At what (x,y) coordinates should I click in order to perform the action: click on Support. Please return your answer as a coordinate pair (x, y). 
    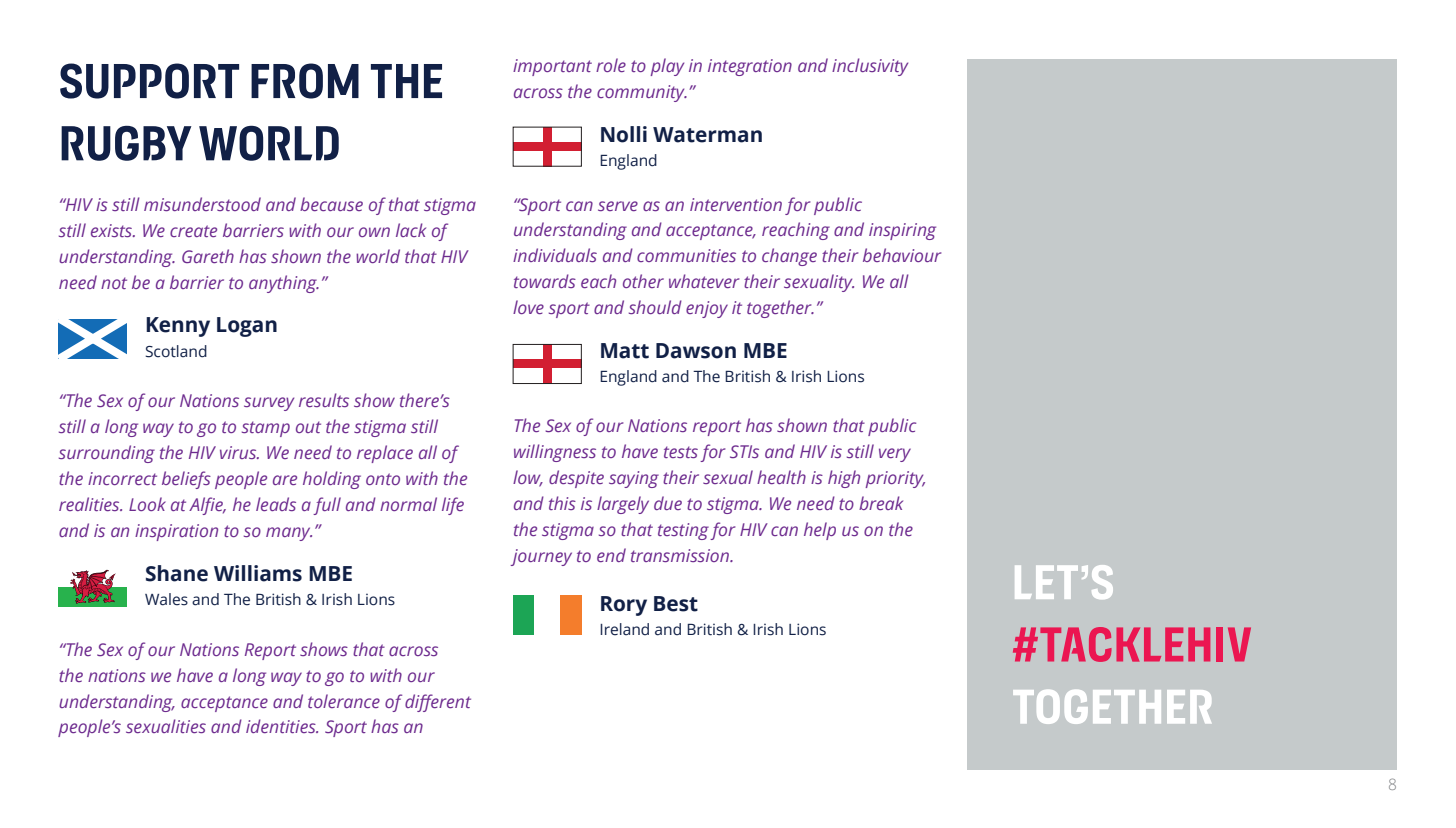
    Looking at the image, I should click on (149, 81).
